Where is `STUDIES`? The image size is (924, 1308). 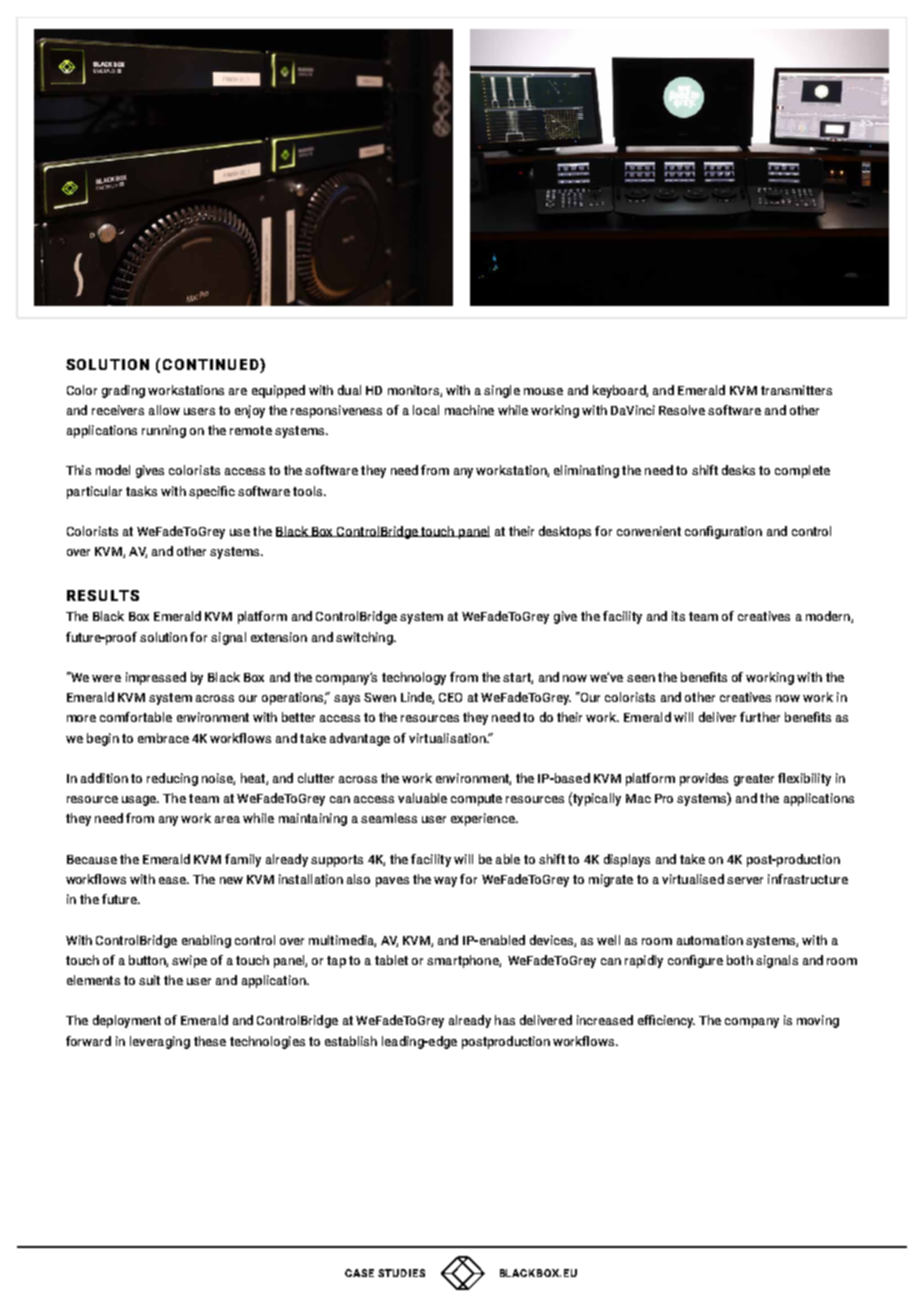
STUDIES is located at coordinates (401, 1273).
